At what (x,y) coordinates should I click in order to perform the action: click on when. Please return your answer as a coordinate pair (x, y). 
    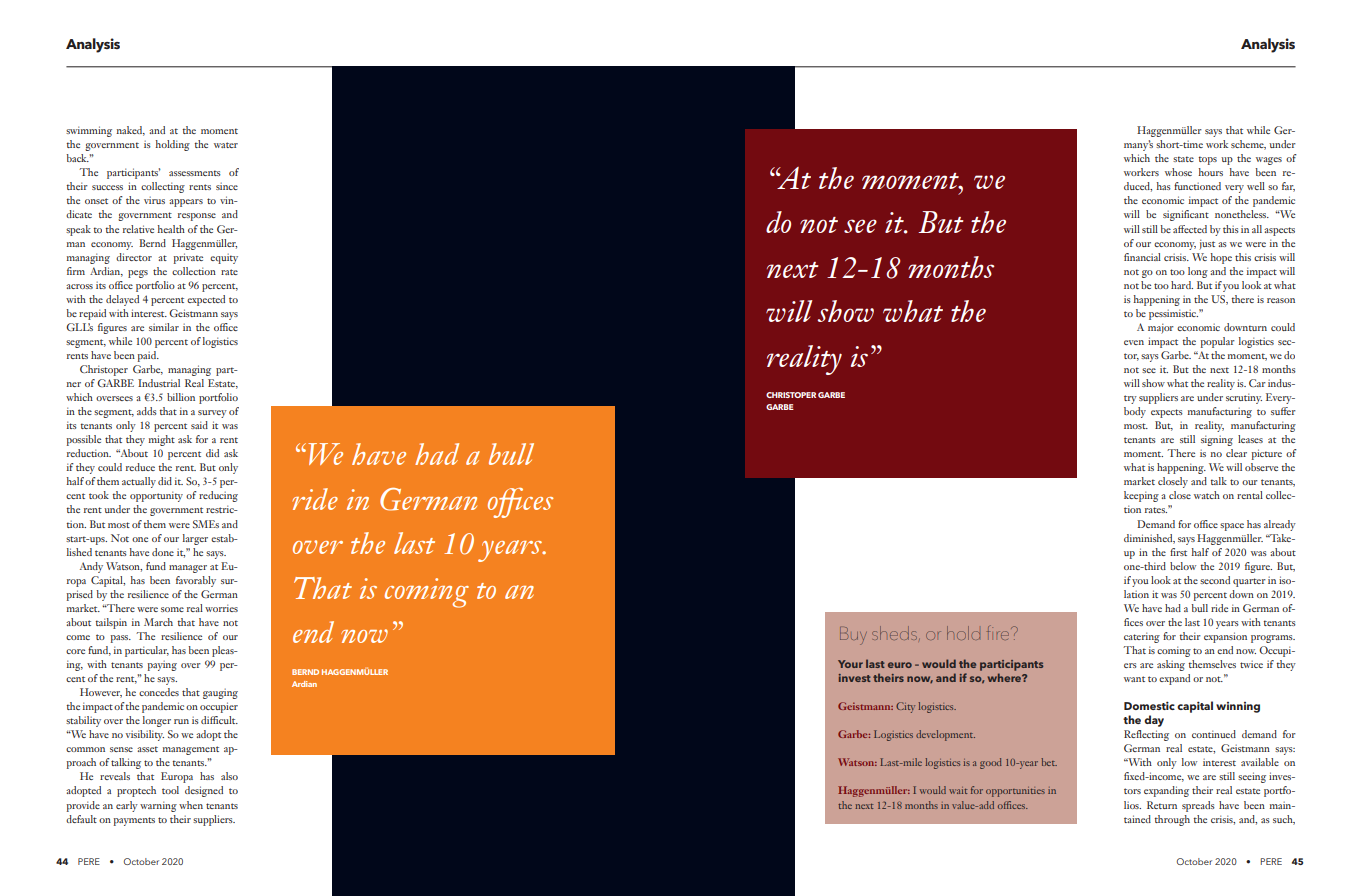
    Looking at the image, I should click on (191, 805).
